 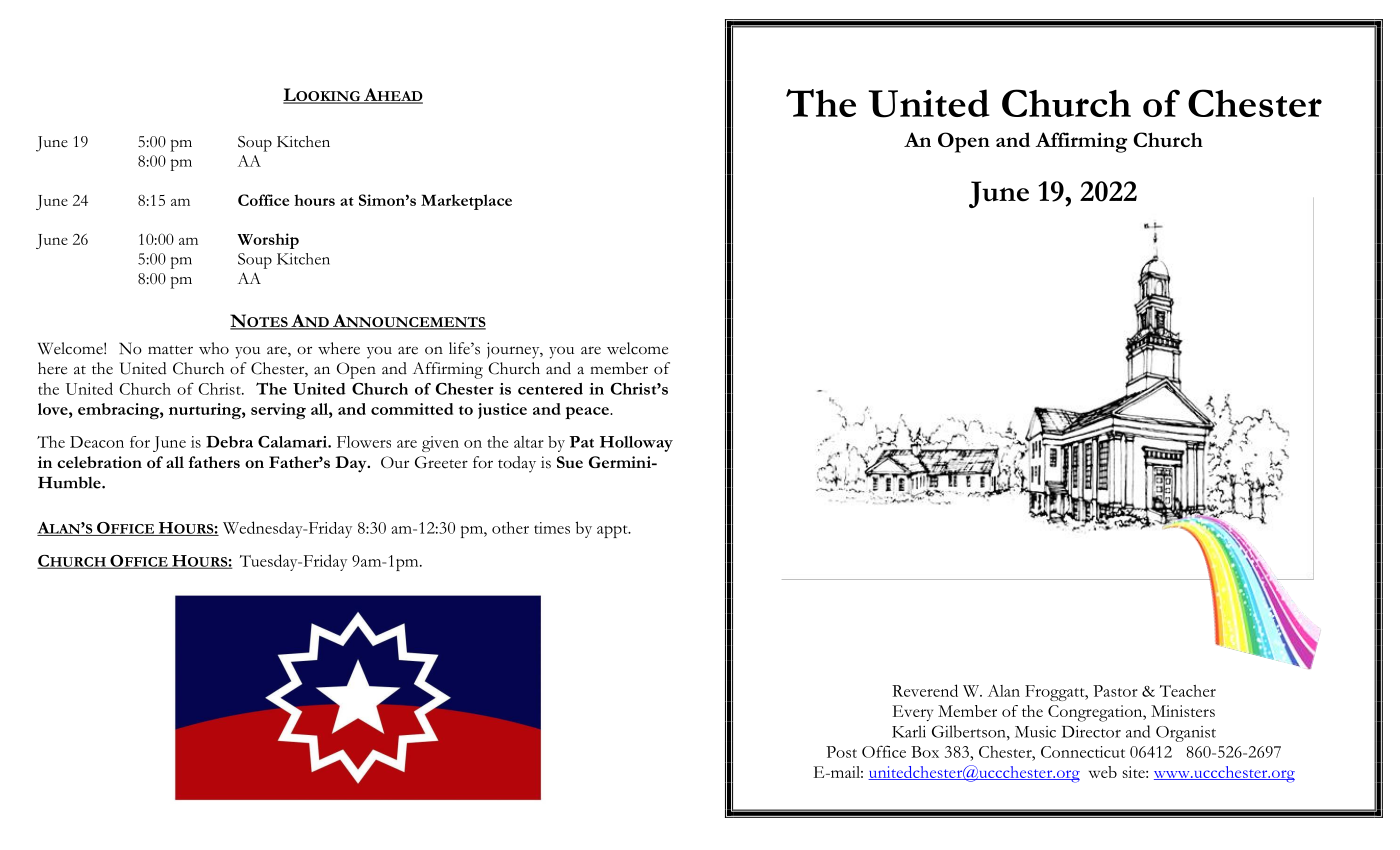 What do you see at coordinates (268, 241) in the image?
I see `Worship` at bounding box center [268, 241].
